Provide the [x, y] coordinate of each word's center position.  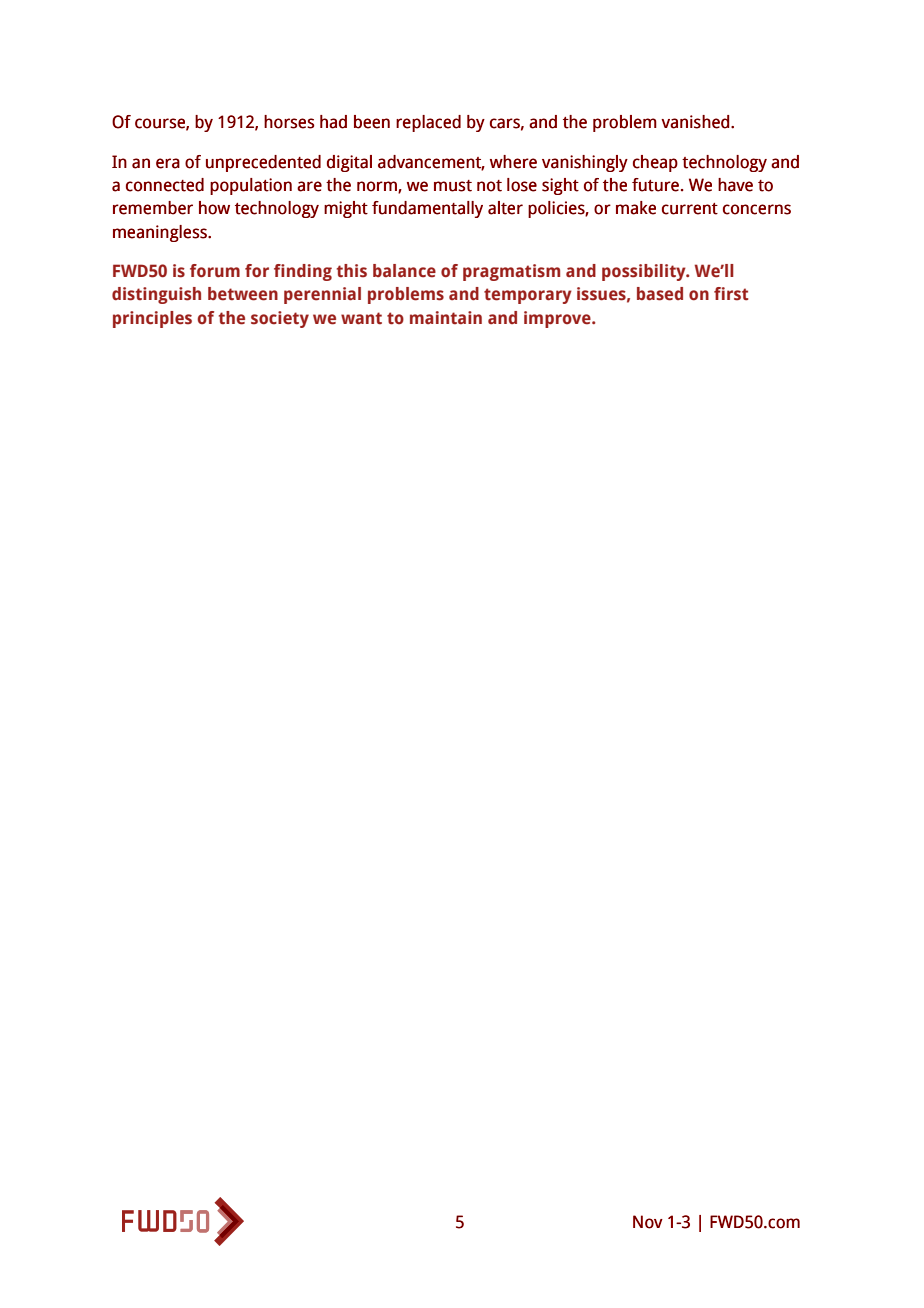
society [280, 319]
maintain [446, 317]
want [361, 318]
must [453, 186]
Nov [648, 1222]
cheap [655, 163]
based [660, 294]
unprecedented [263, 163]
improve [558, 319]
